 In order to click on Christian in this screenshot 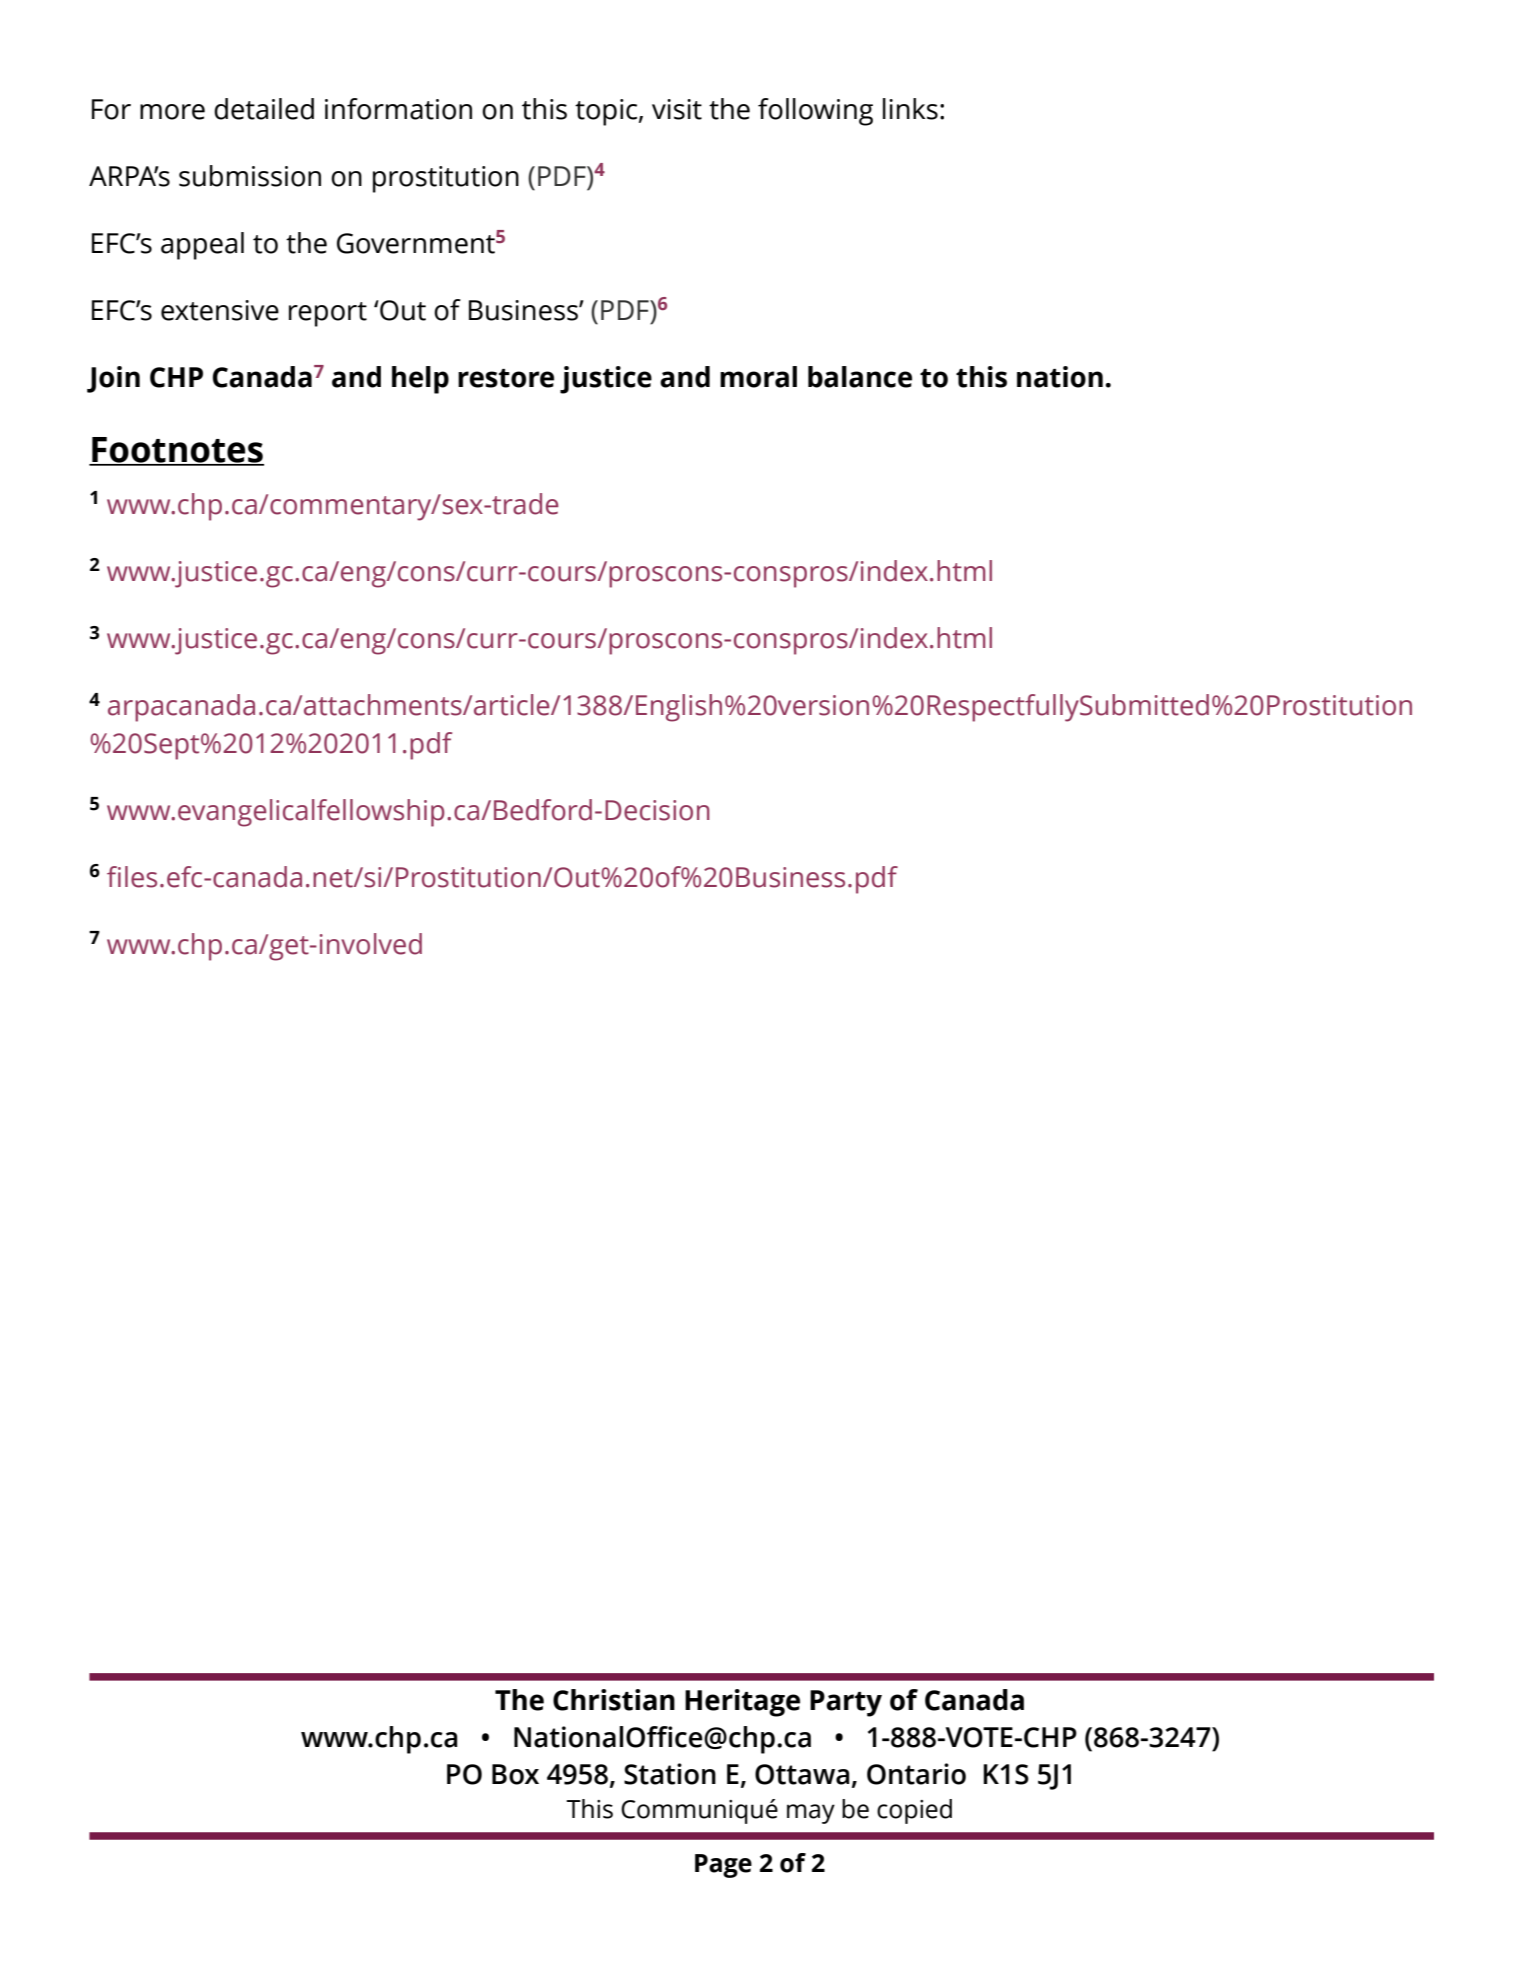, I will do `click(614, 1700)`.
